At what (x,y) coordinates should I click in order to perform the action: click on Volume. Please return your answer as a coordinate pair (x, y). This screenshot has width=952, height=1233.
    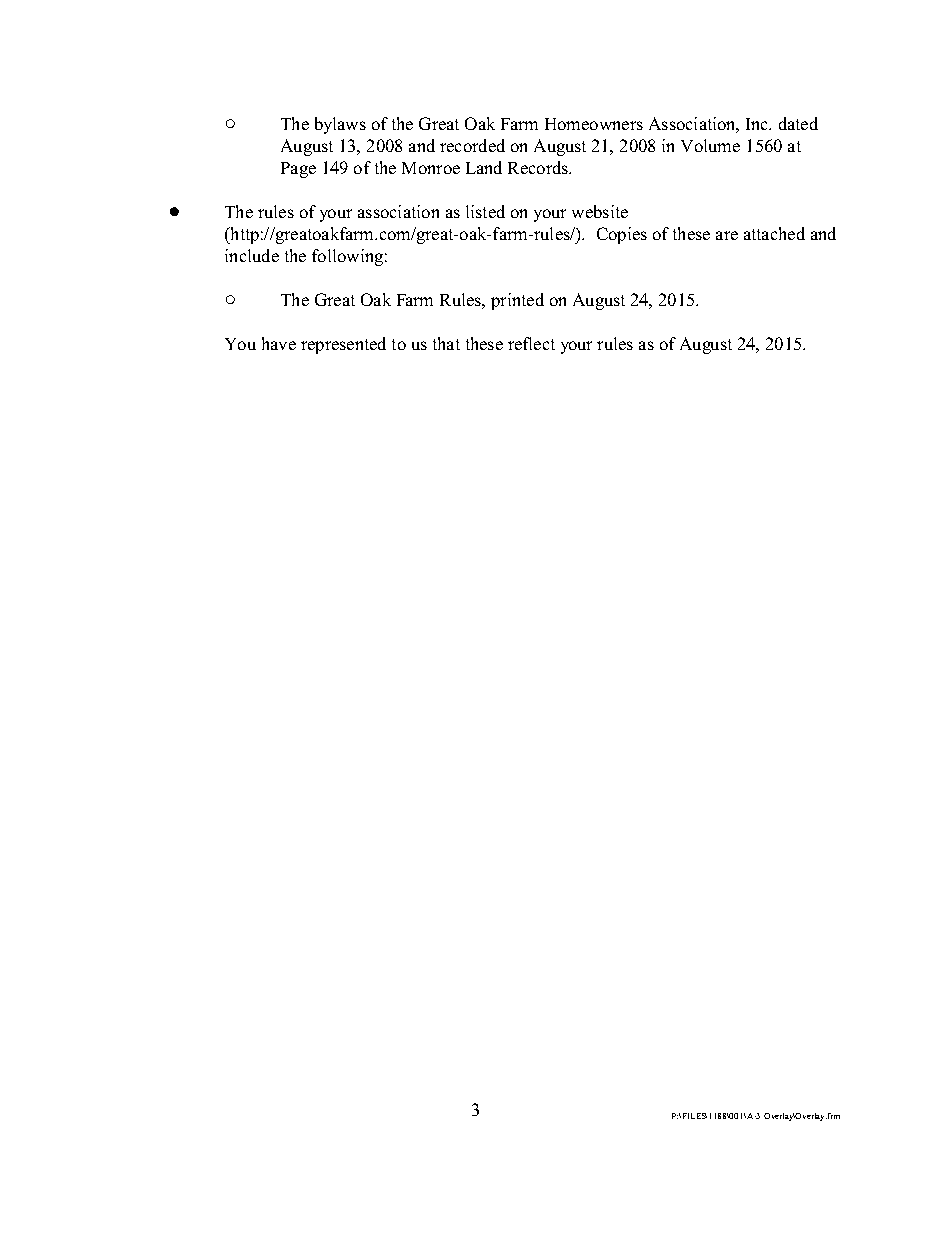
    Looking at the image, I should click on (710, 145).
